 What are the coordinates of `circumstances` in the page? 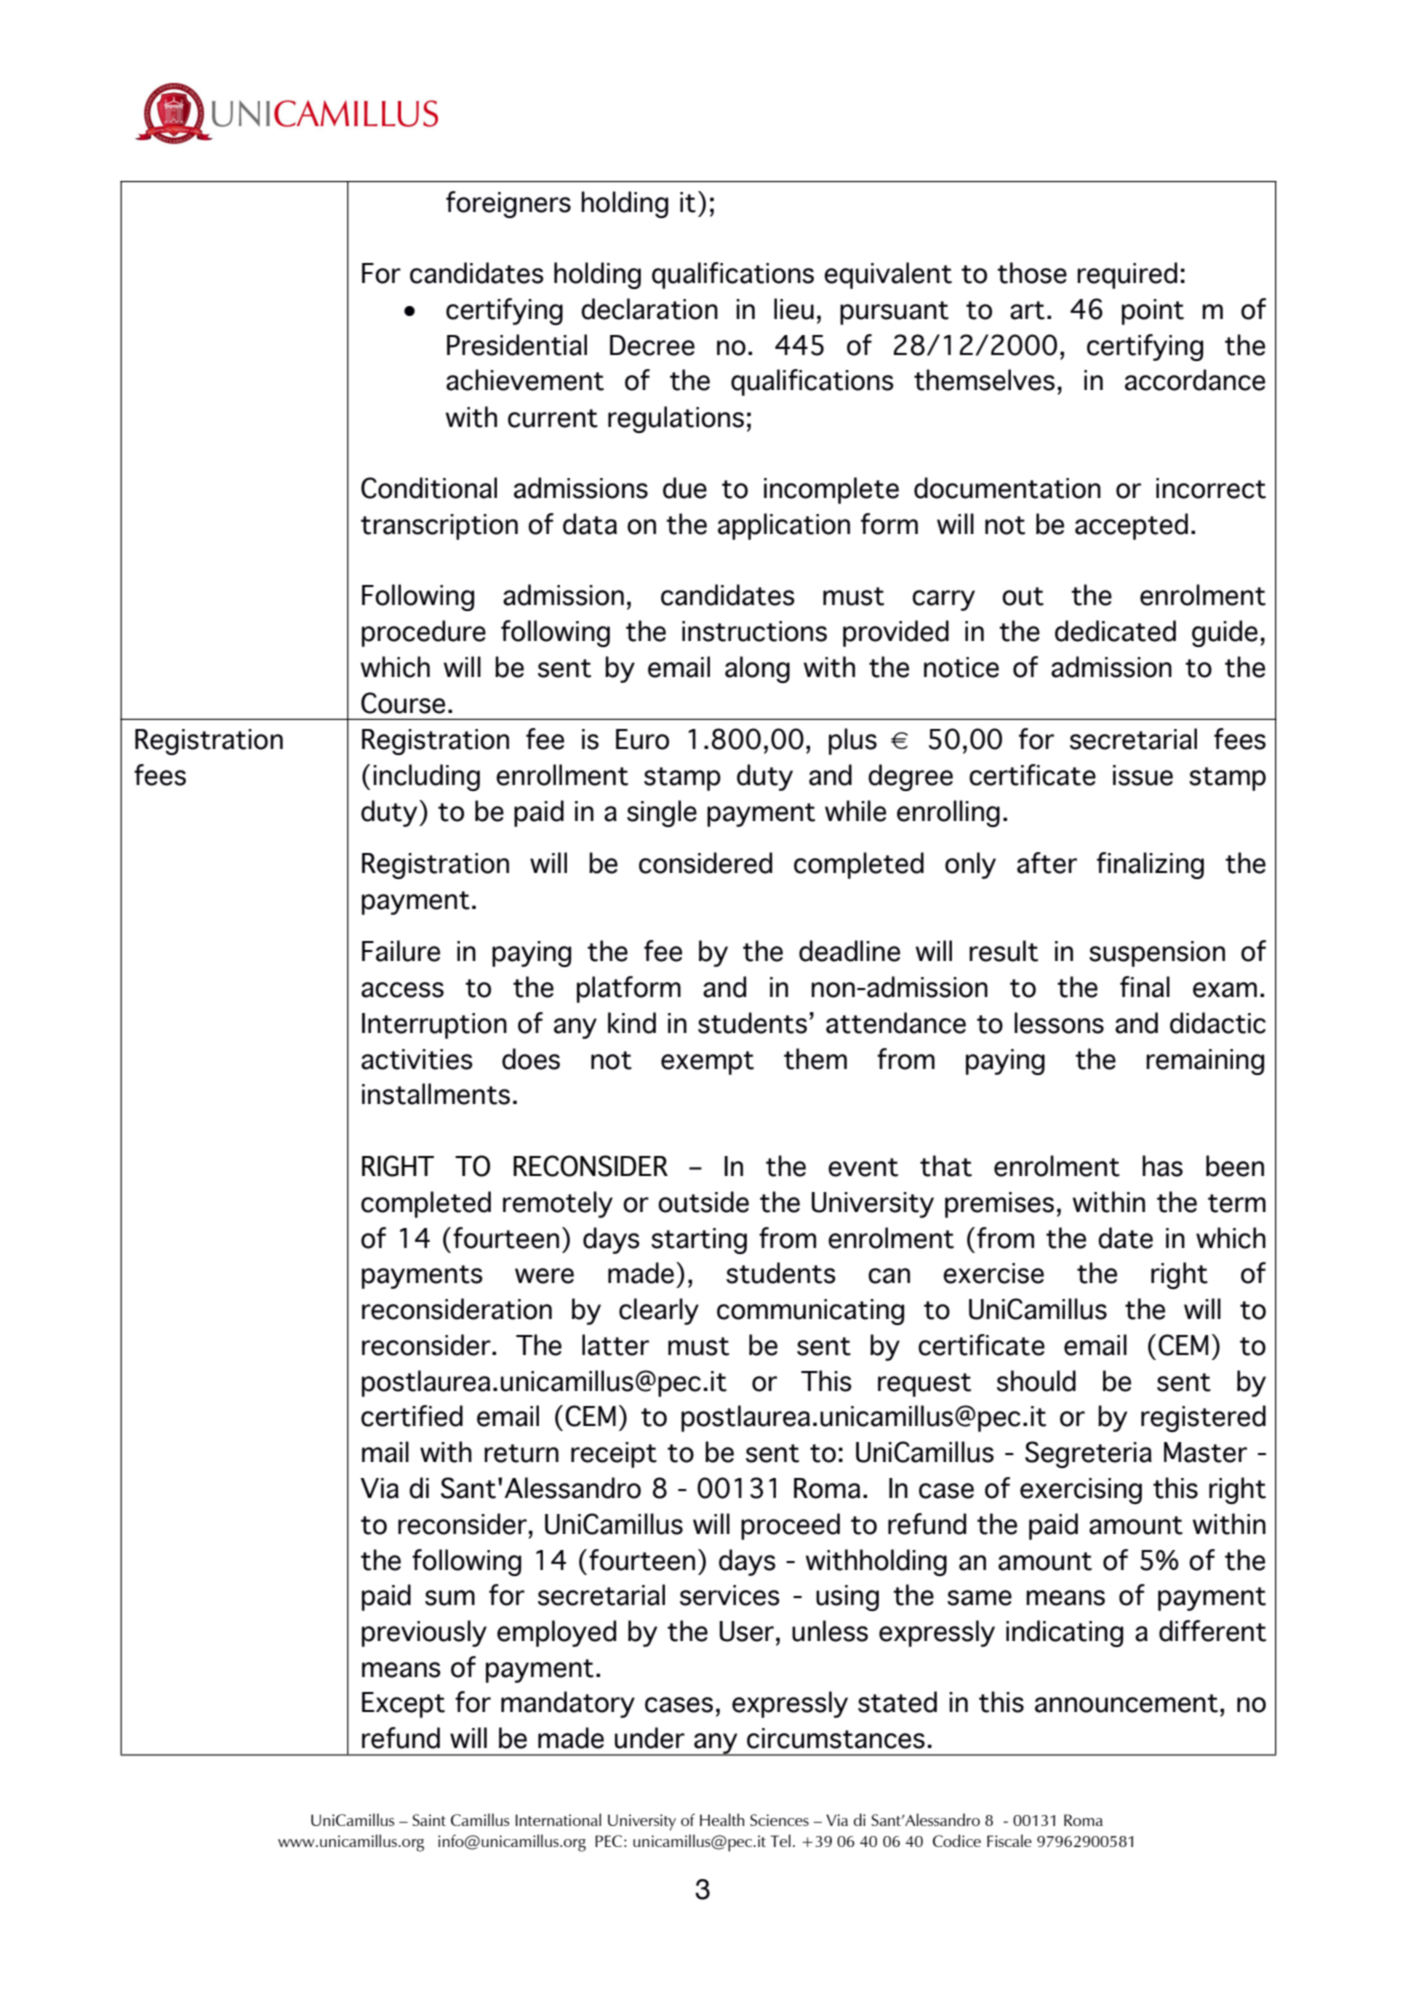 It's located at (836, 1738).
